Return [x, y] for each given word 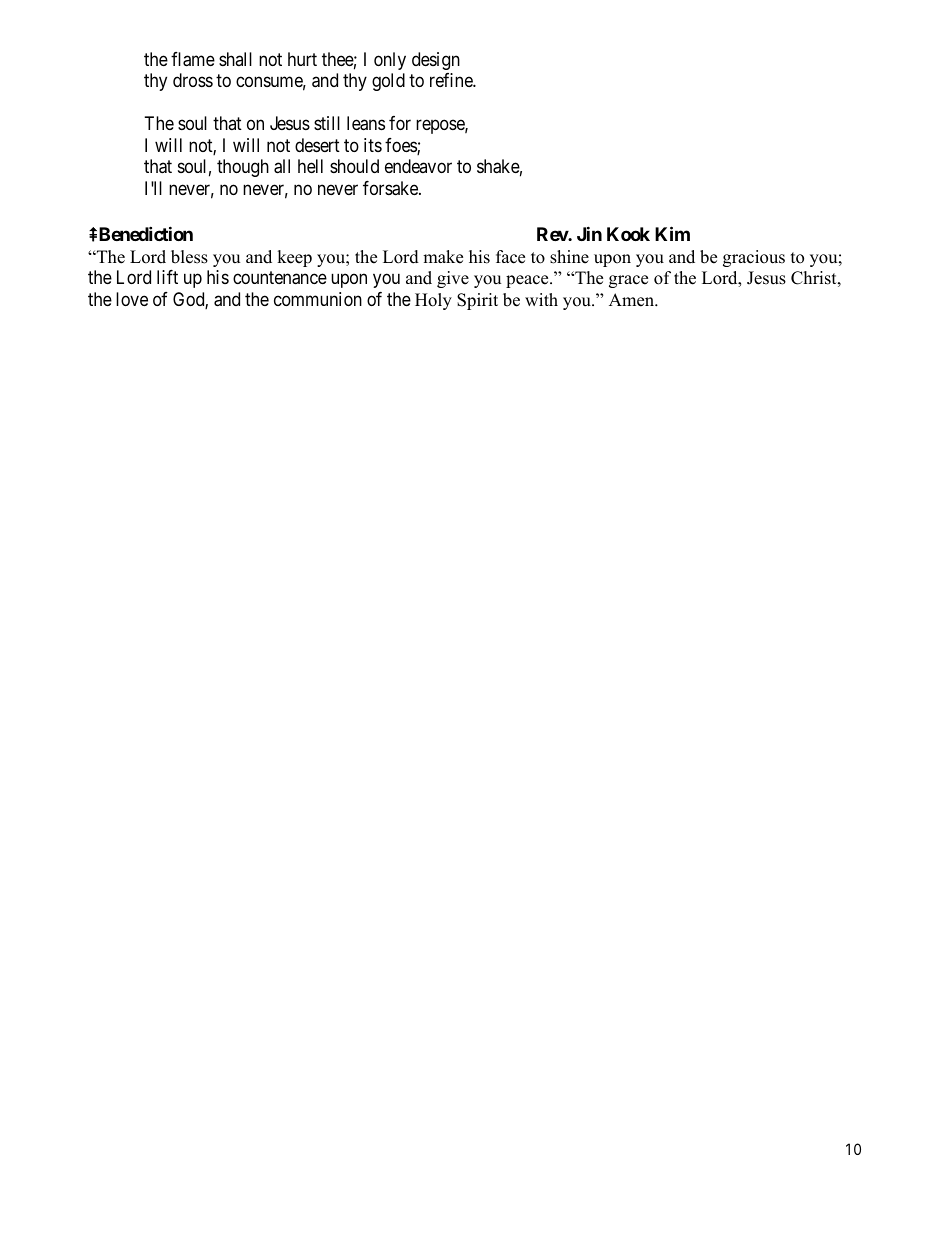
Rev [553, 234]
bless [189, 257]
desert [317, 145]
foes [401, 146]
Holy [433, 301]
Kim [672, 233]
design [436, 61]
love [132, 299]
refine [452, 80]
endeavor [418, 166]
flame [193, 59]
